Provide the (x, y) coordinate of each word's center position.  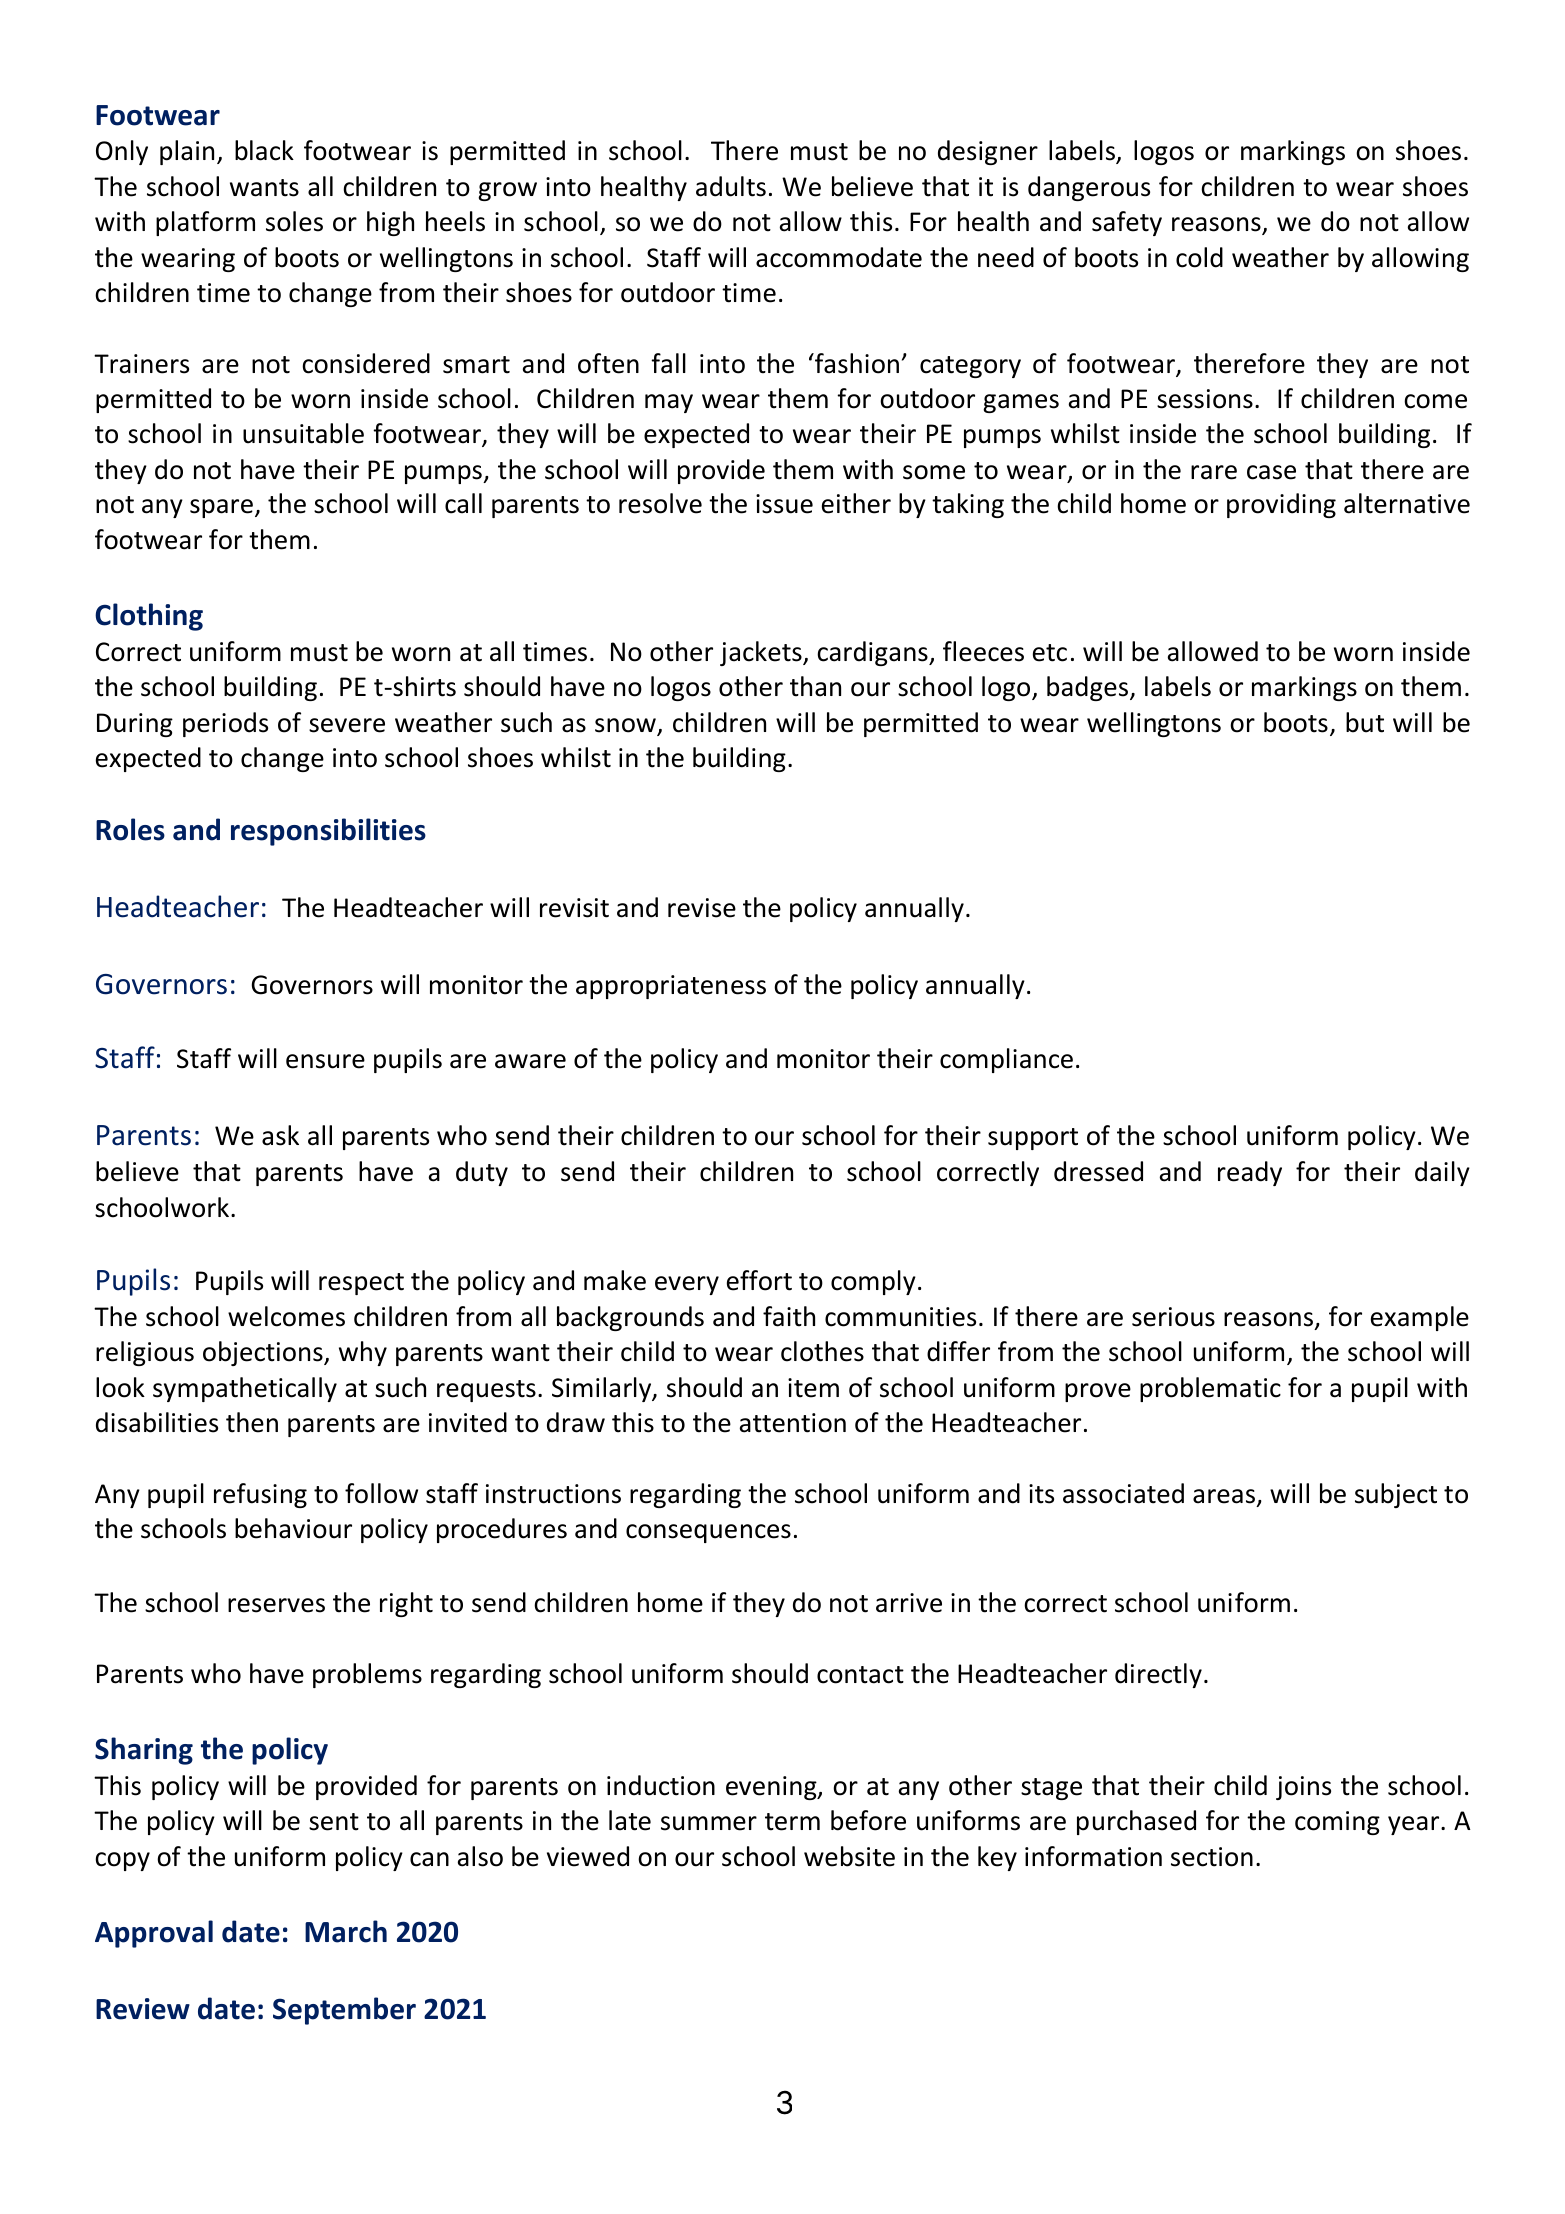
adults (731, 186)
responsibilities (328, 832)
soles (294, 221)
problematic (1210, 1389)
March (346, 1931)
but (1365, 722)
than (815, 686)
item (813, 1388)
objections (264, 1353)
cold (1199, 257)
